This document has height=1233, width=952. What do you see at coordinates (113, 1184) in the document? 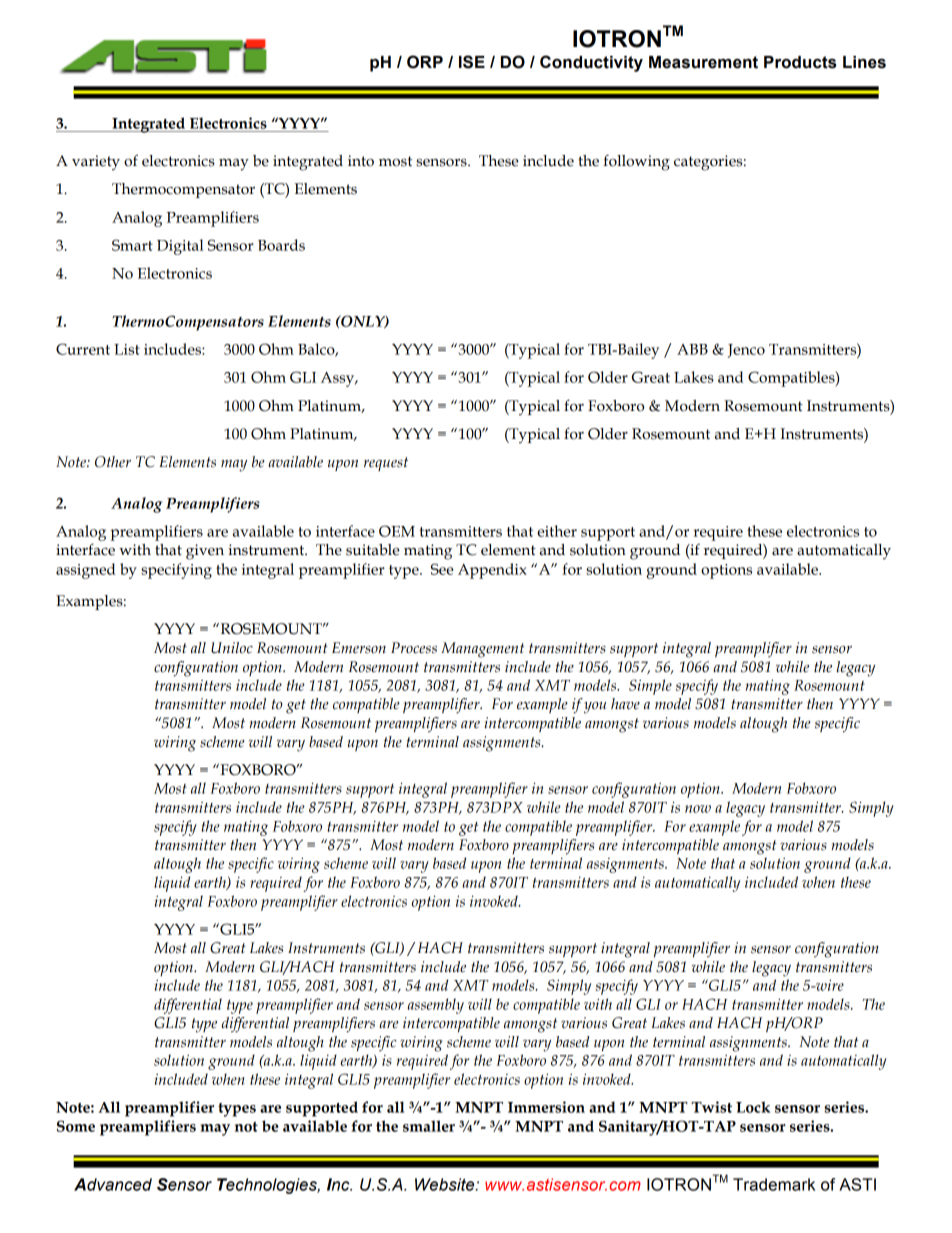
I see `Advanced` at bounding box center [113, 1184].
